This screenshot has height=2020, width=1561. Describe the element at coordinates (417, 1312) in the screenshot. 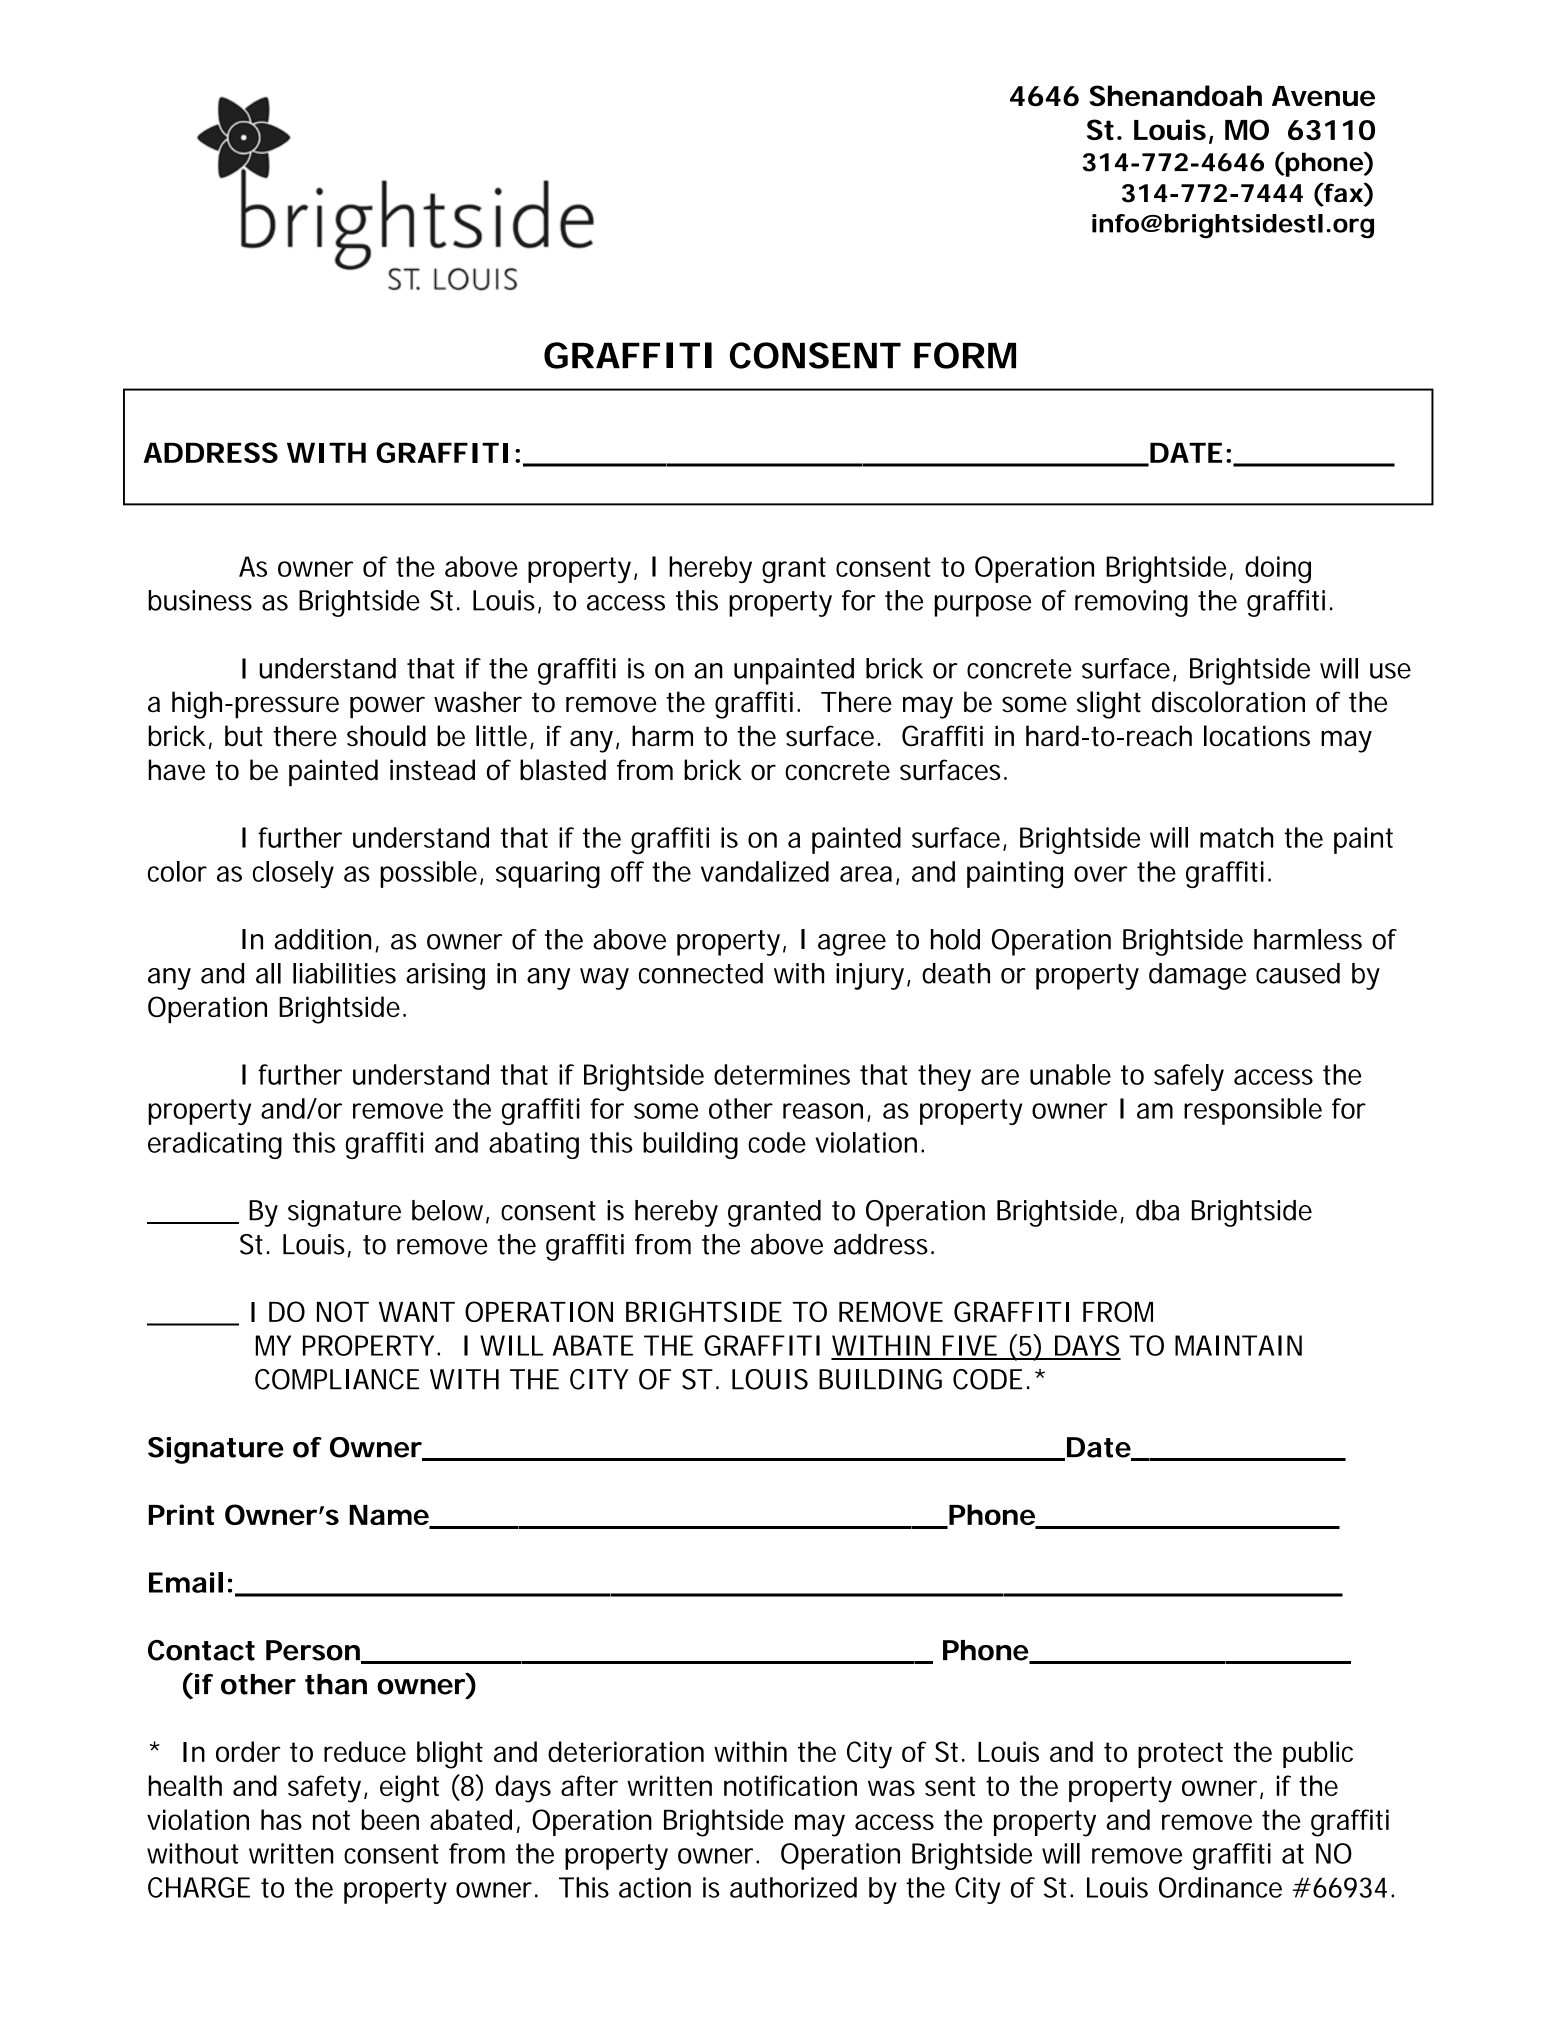

I see `WANT` at that location.
